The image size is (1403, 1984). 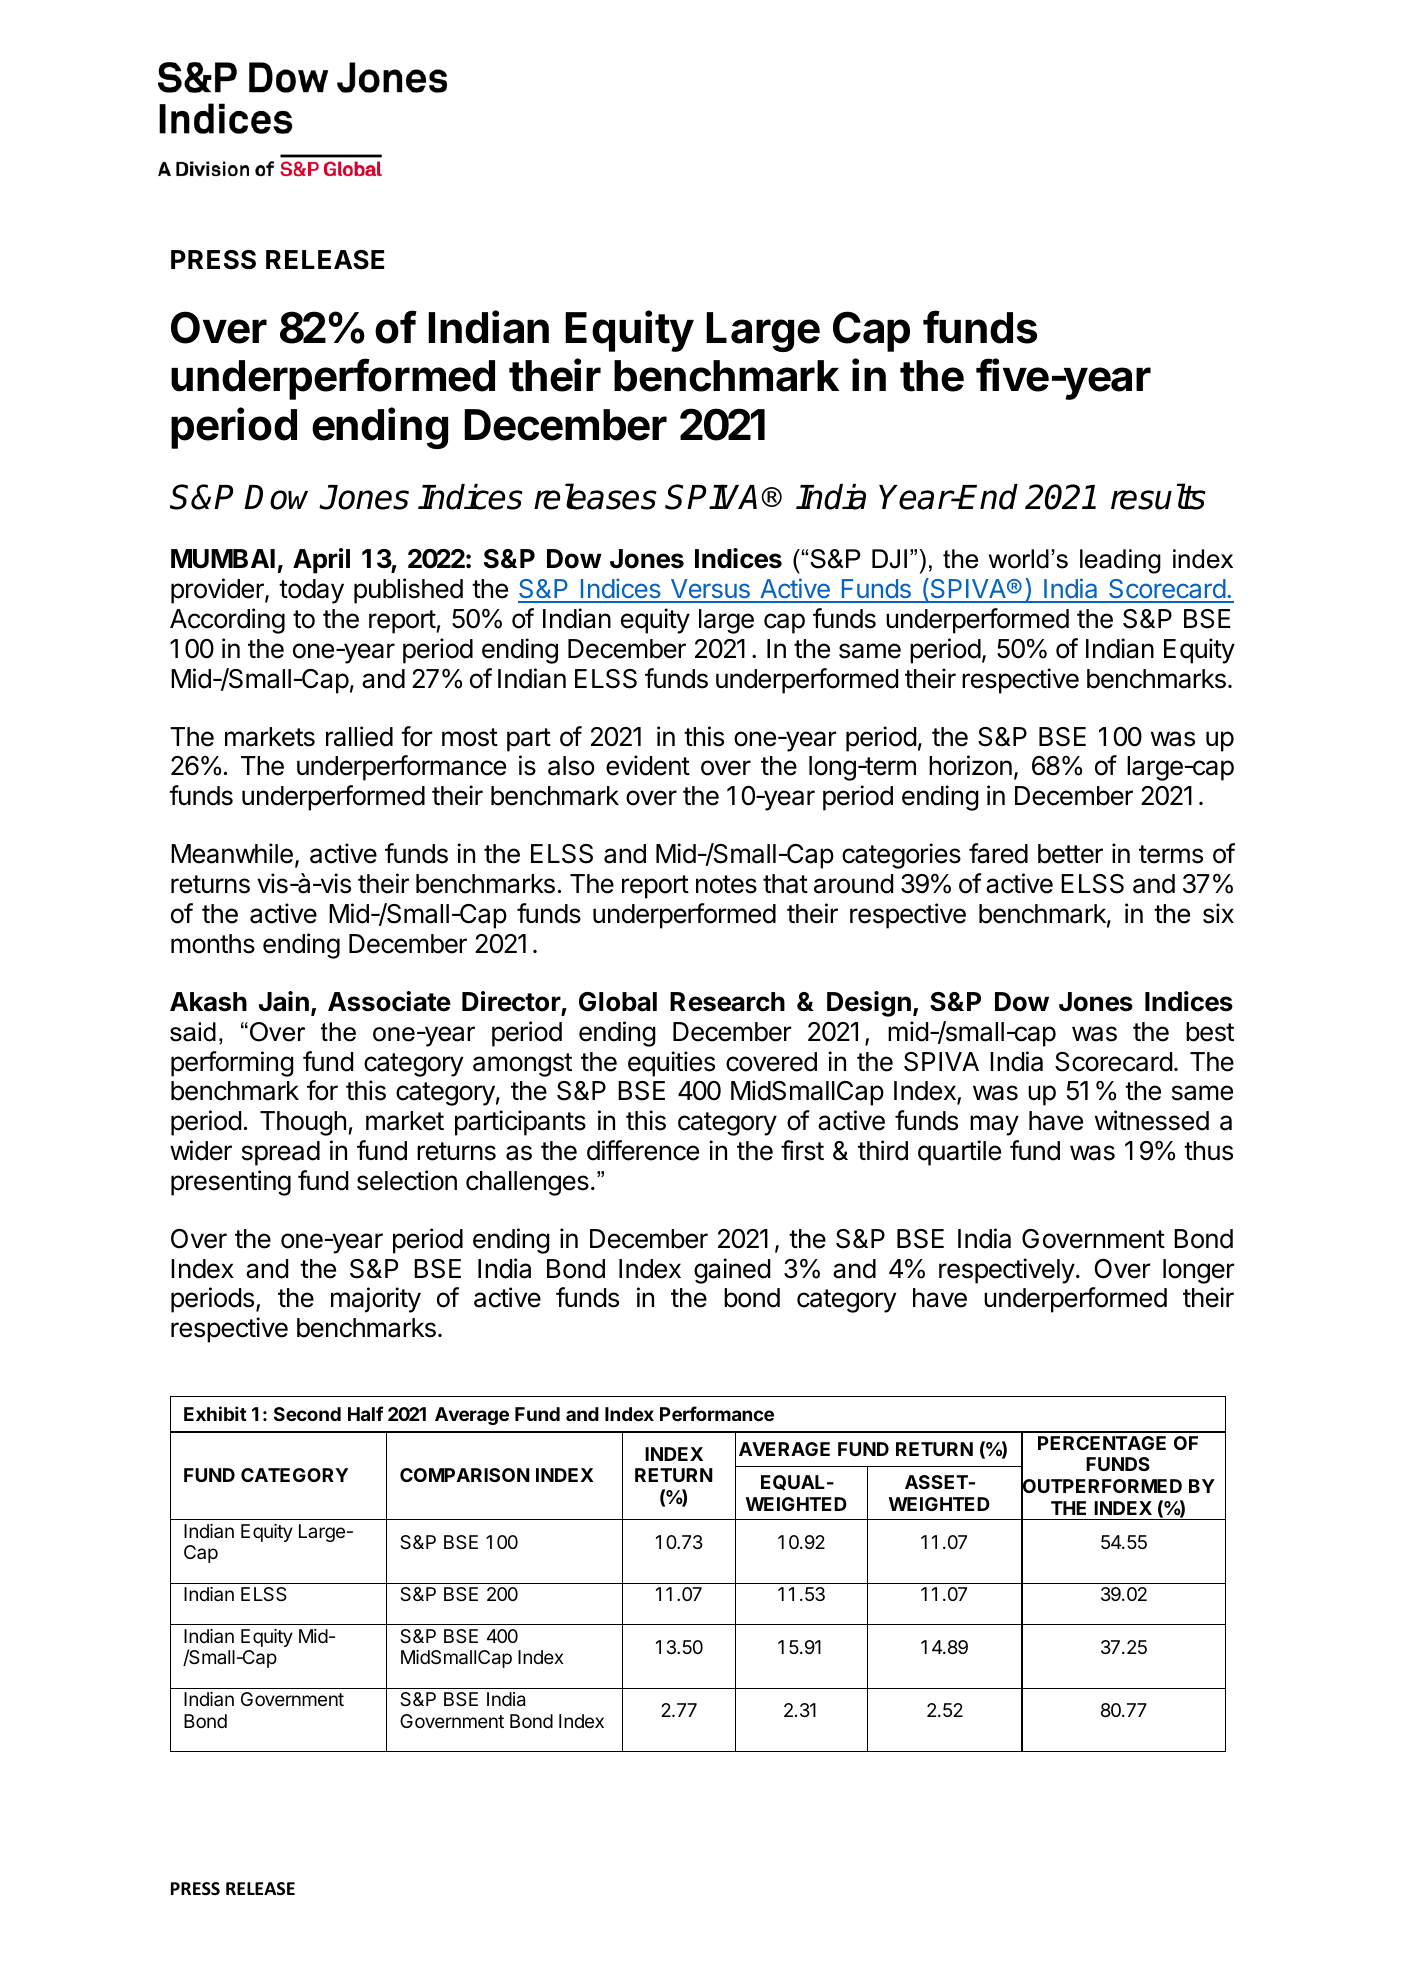 What do you see at coordinates (321, 561) in the screenshot?
I see `April` at bounding box center [321, 561].
